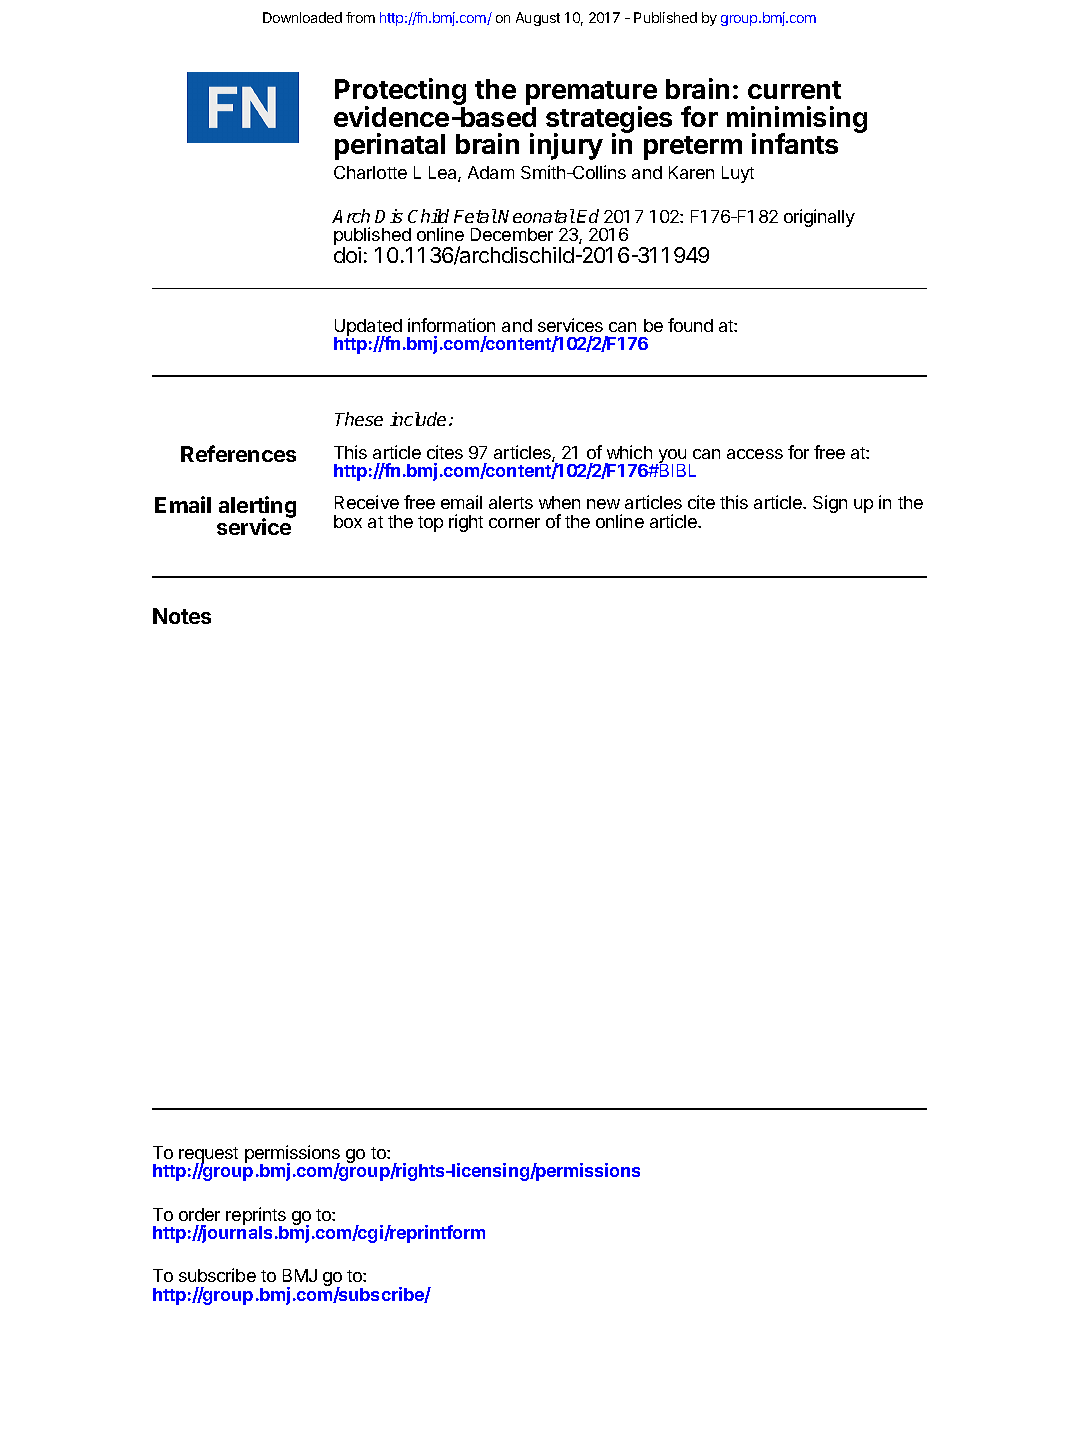  What do you see at coordinates (182, 616) in the screenshot?
I see `Notes` at bounding box center [182, 616].
